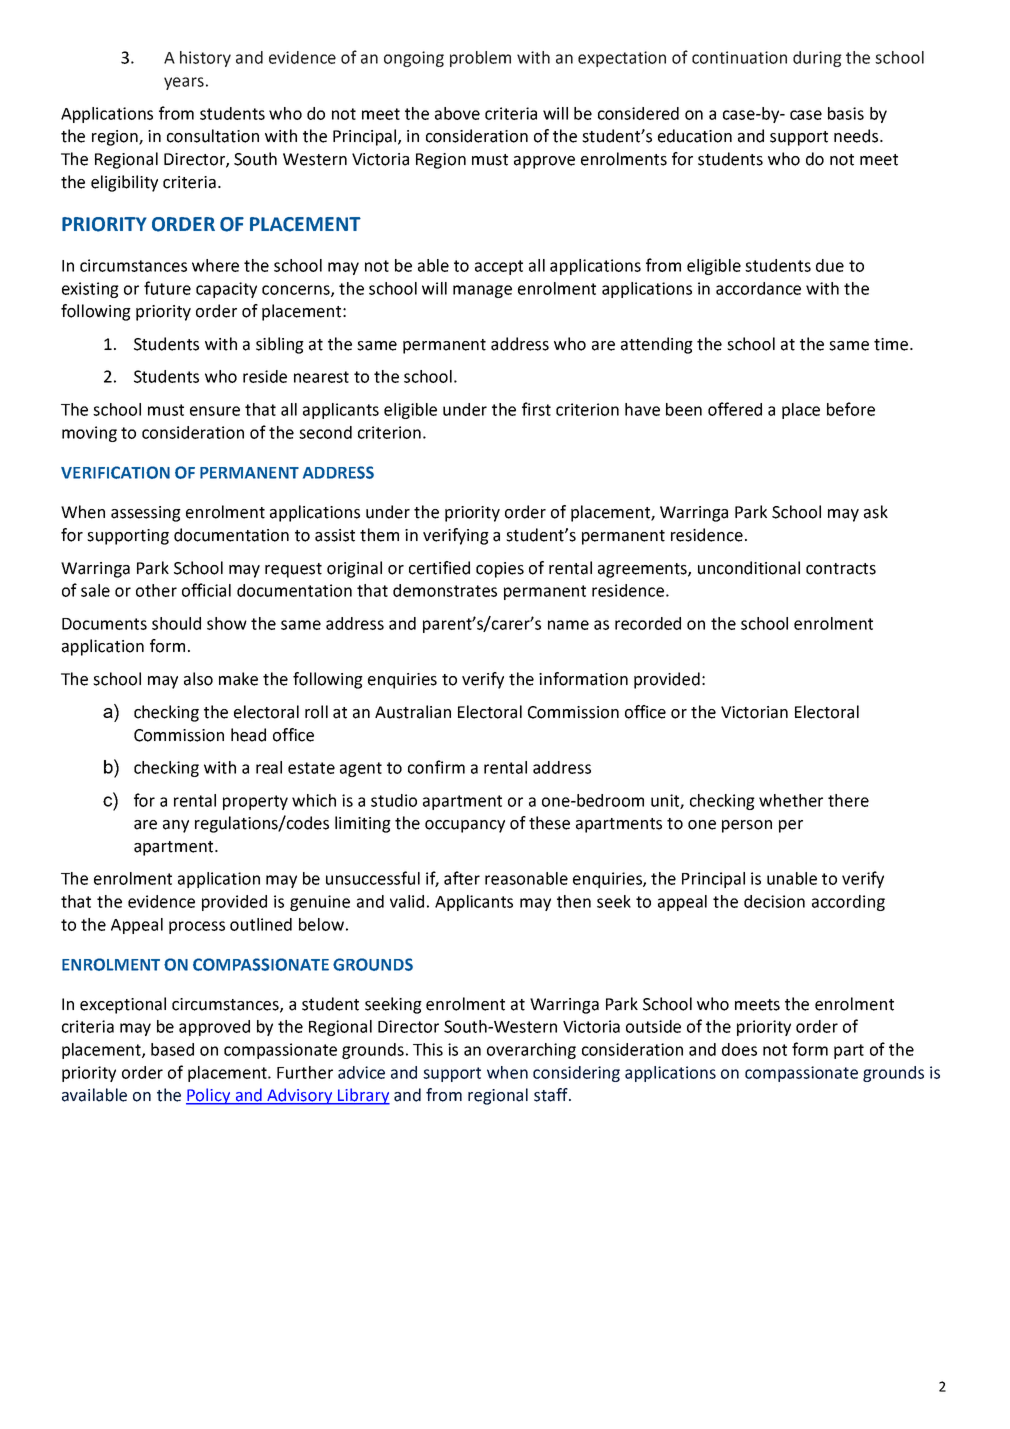 The image size is (1010, 1429). I want to click on official, so click(206, 590).
